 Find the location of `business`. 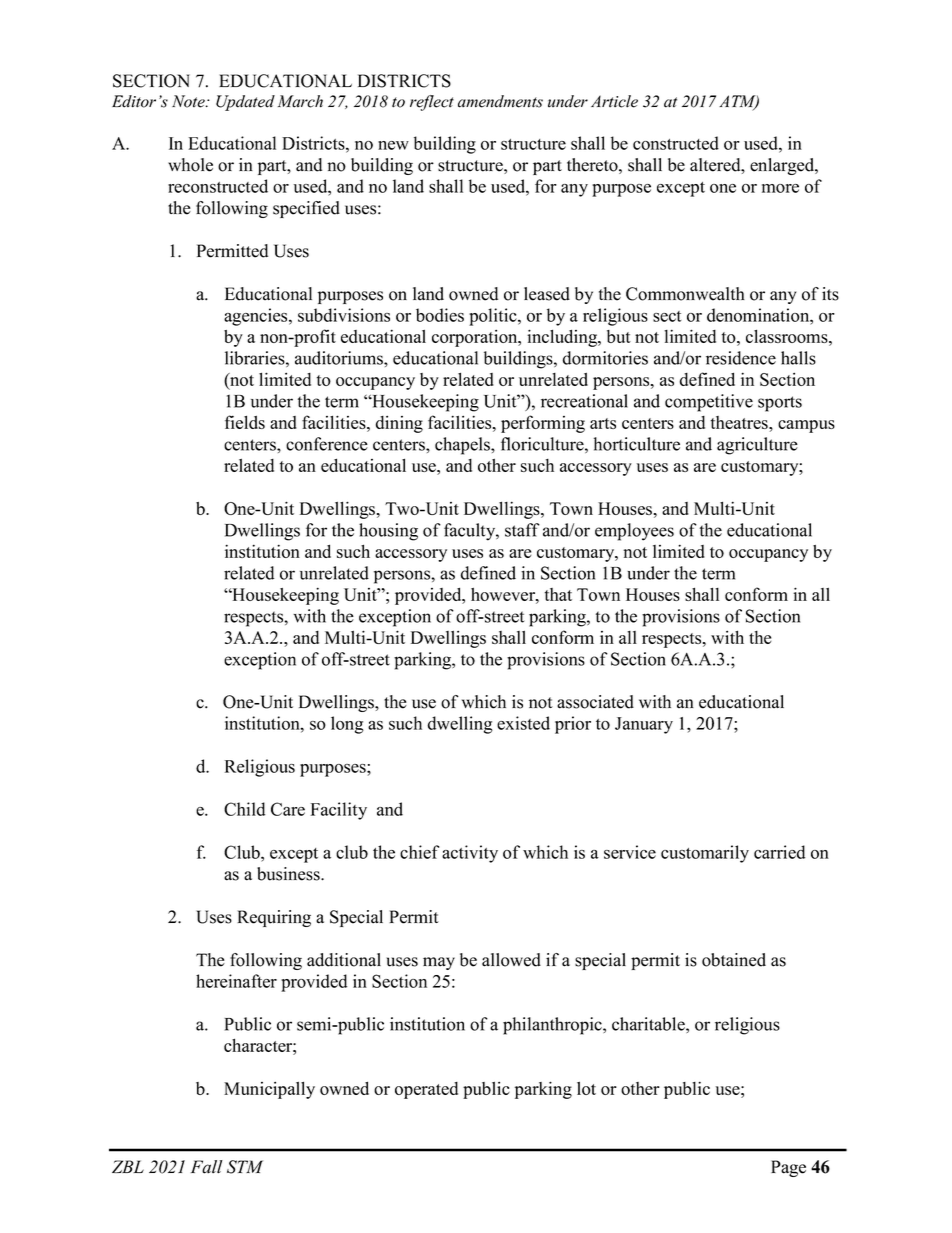

business is located at coordinates (289, 874).
